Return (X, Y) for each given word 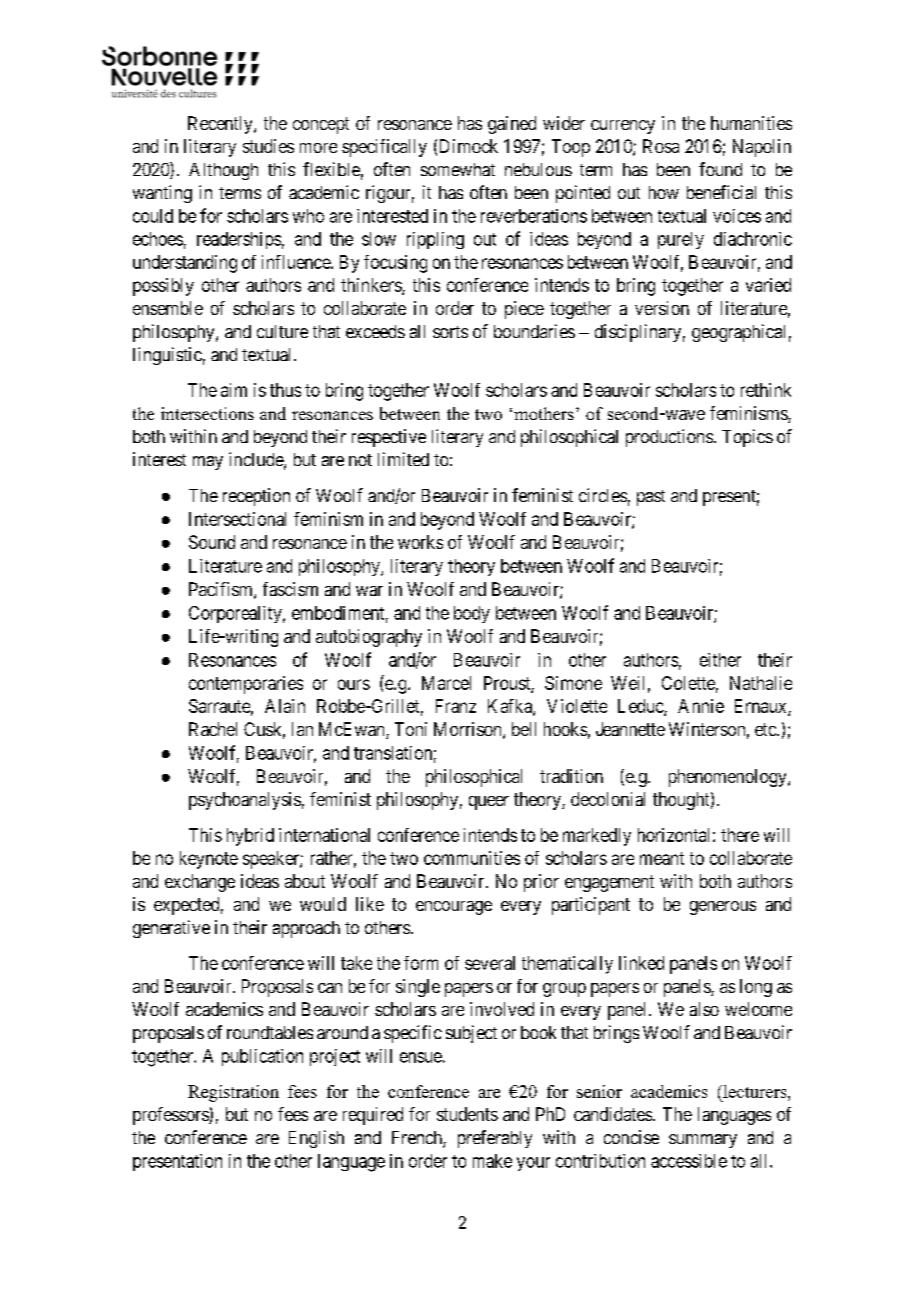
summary (703, 1141)
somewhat (458, 169)
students (467, 1114)
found (720, 169)
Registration (233, 1093)
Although (223, 171)
